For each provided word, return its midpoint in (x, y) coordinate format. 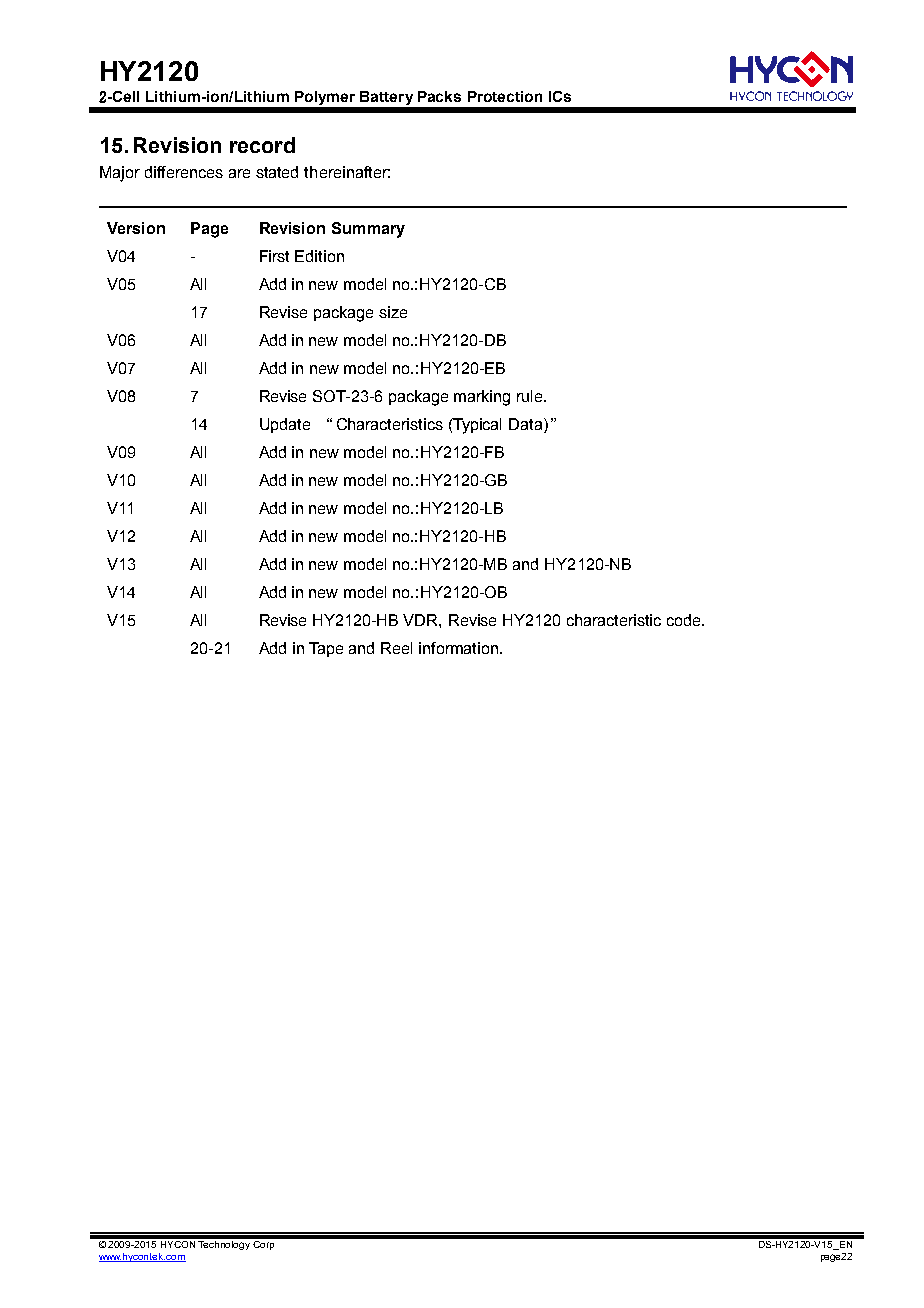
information (460, 648)
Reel (396, 648)
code (685, 620)
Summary (368, 230)
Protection (505, 96)
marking (482, 398)
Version (136, 228)
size (393, 312)
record (262, 145)
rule (531, 396)
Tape (326, 649)
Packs (439, 96)
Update (285, 425)
